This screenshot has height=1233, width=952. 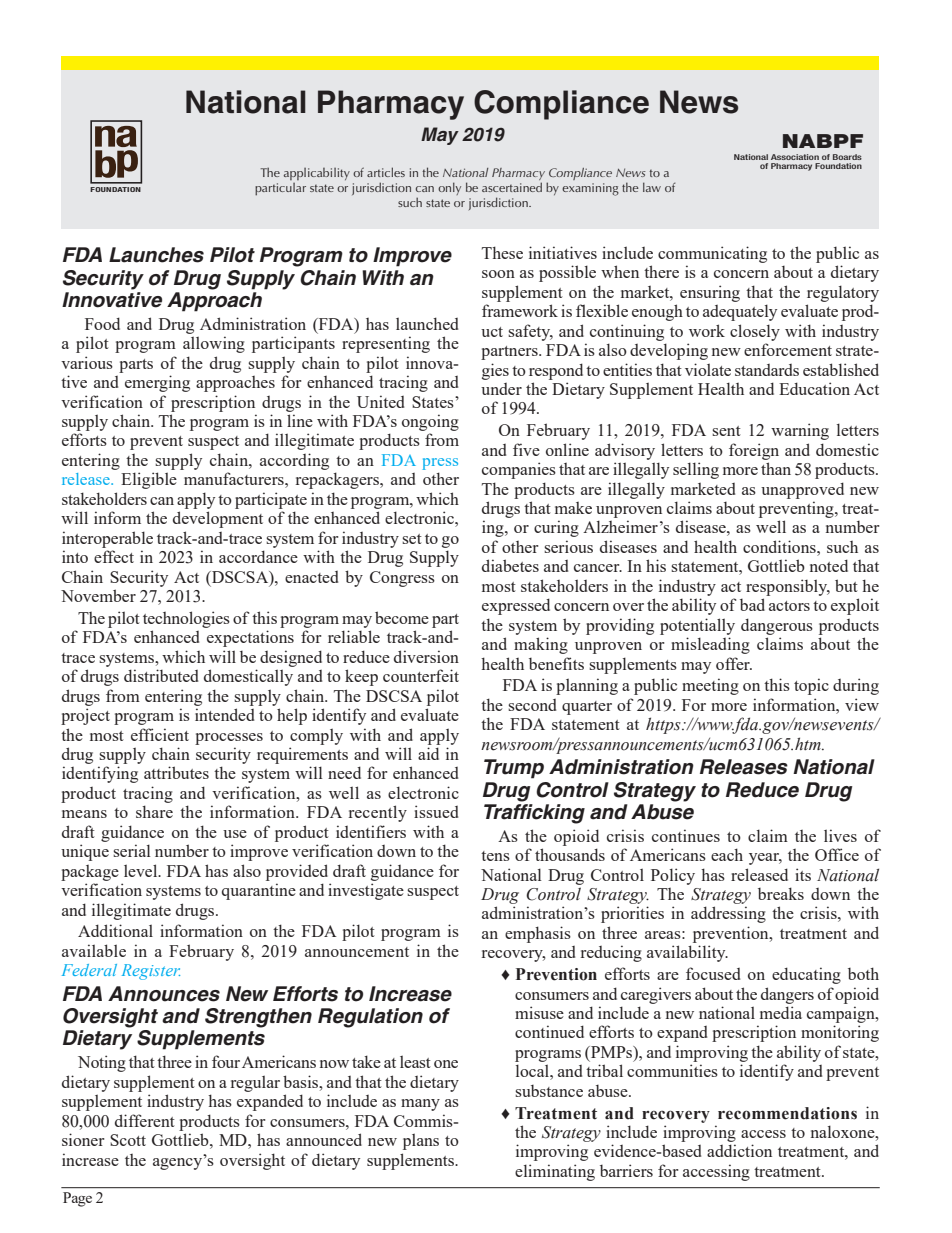 What do you see at coordinates (795, 157) in the screenshot?
I see `Association` at bounding box center [795, 157].
